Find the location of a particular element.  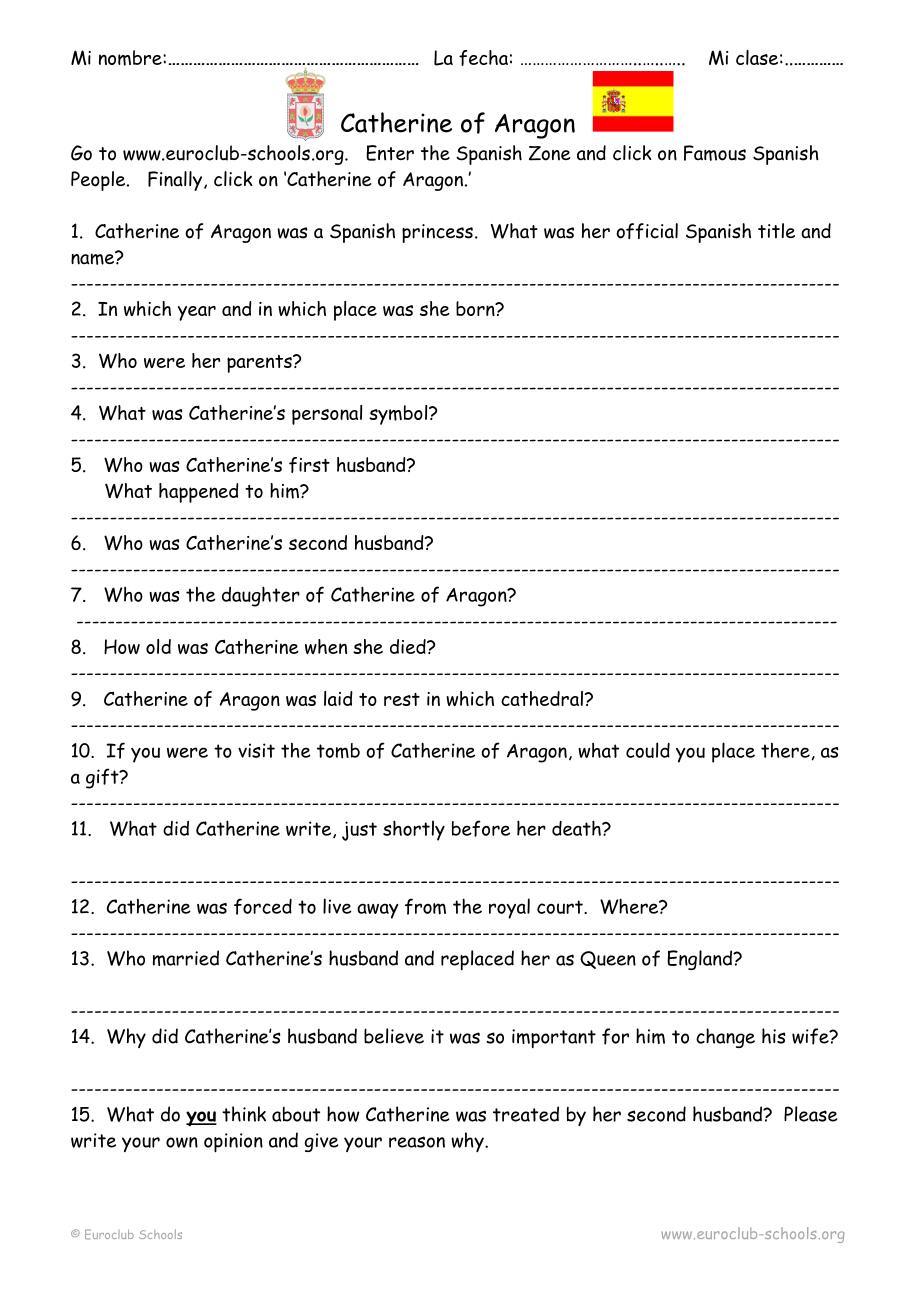

happened is located at coordinates (199, 493).
